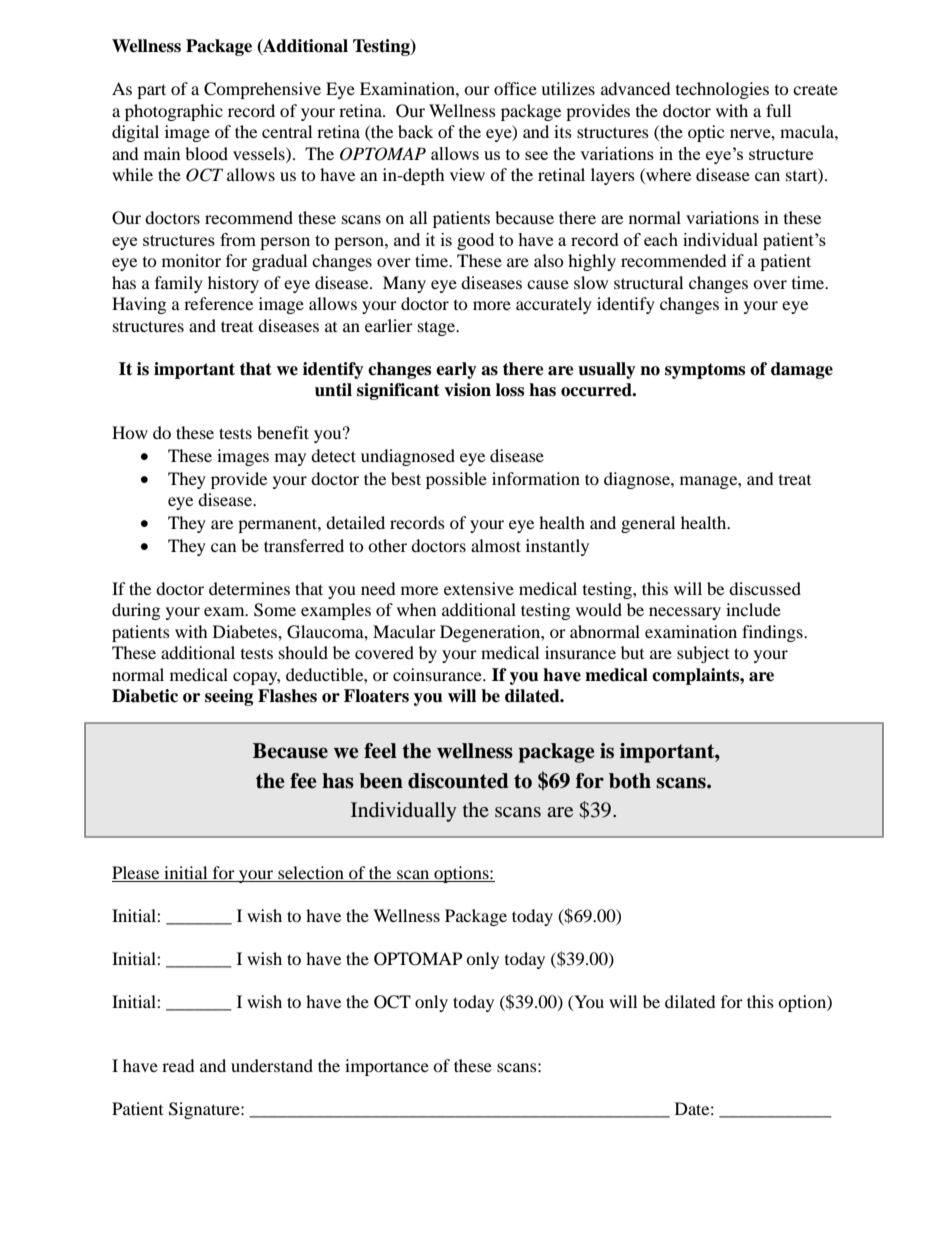 This page has width=952, height=1233. What do you see at coordinates (456, 480) in the page?
I see `possible` at bounding box center [456, 480].
